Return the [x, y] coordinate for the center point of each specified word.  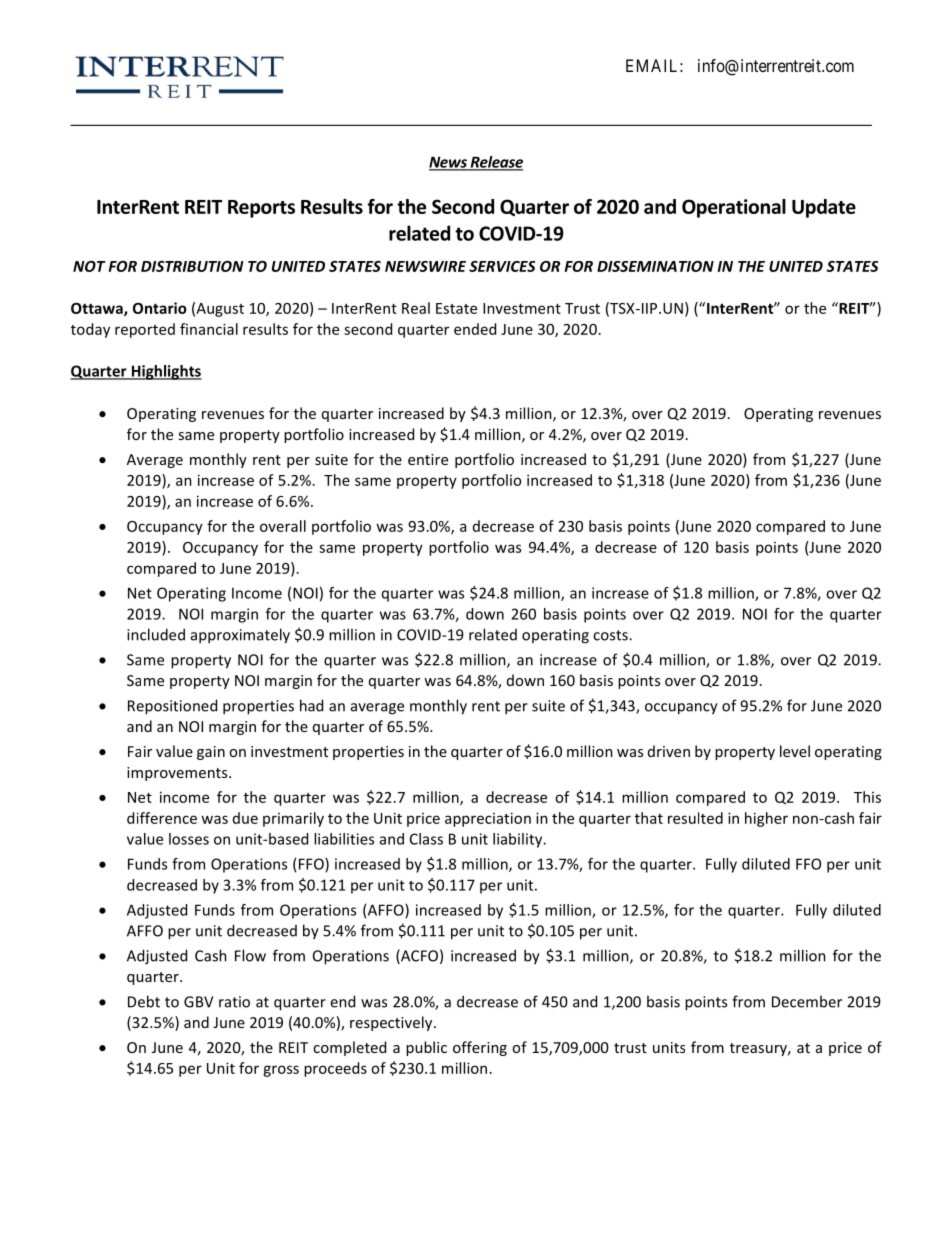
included [156, 634]
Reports [261, 209]
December [807, 1001]
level [795, 751]
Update [824, 208]
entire [428, 459]
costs [611, 635]
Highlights [165, 372]
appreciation [488, 819]
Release [495, 163]
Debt [144, 1001]
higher [766, 819]
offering [480, 1048]
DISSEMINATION [655, 266]
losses [189, 839]
